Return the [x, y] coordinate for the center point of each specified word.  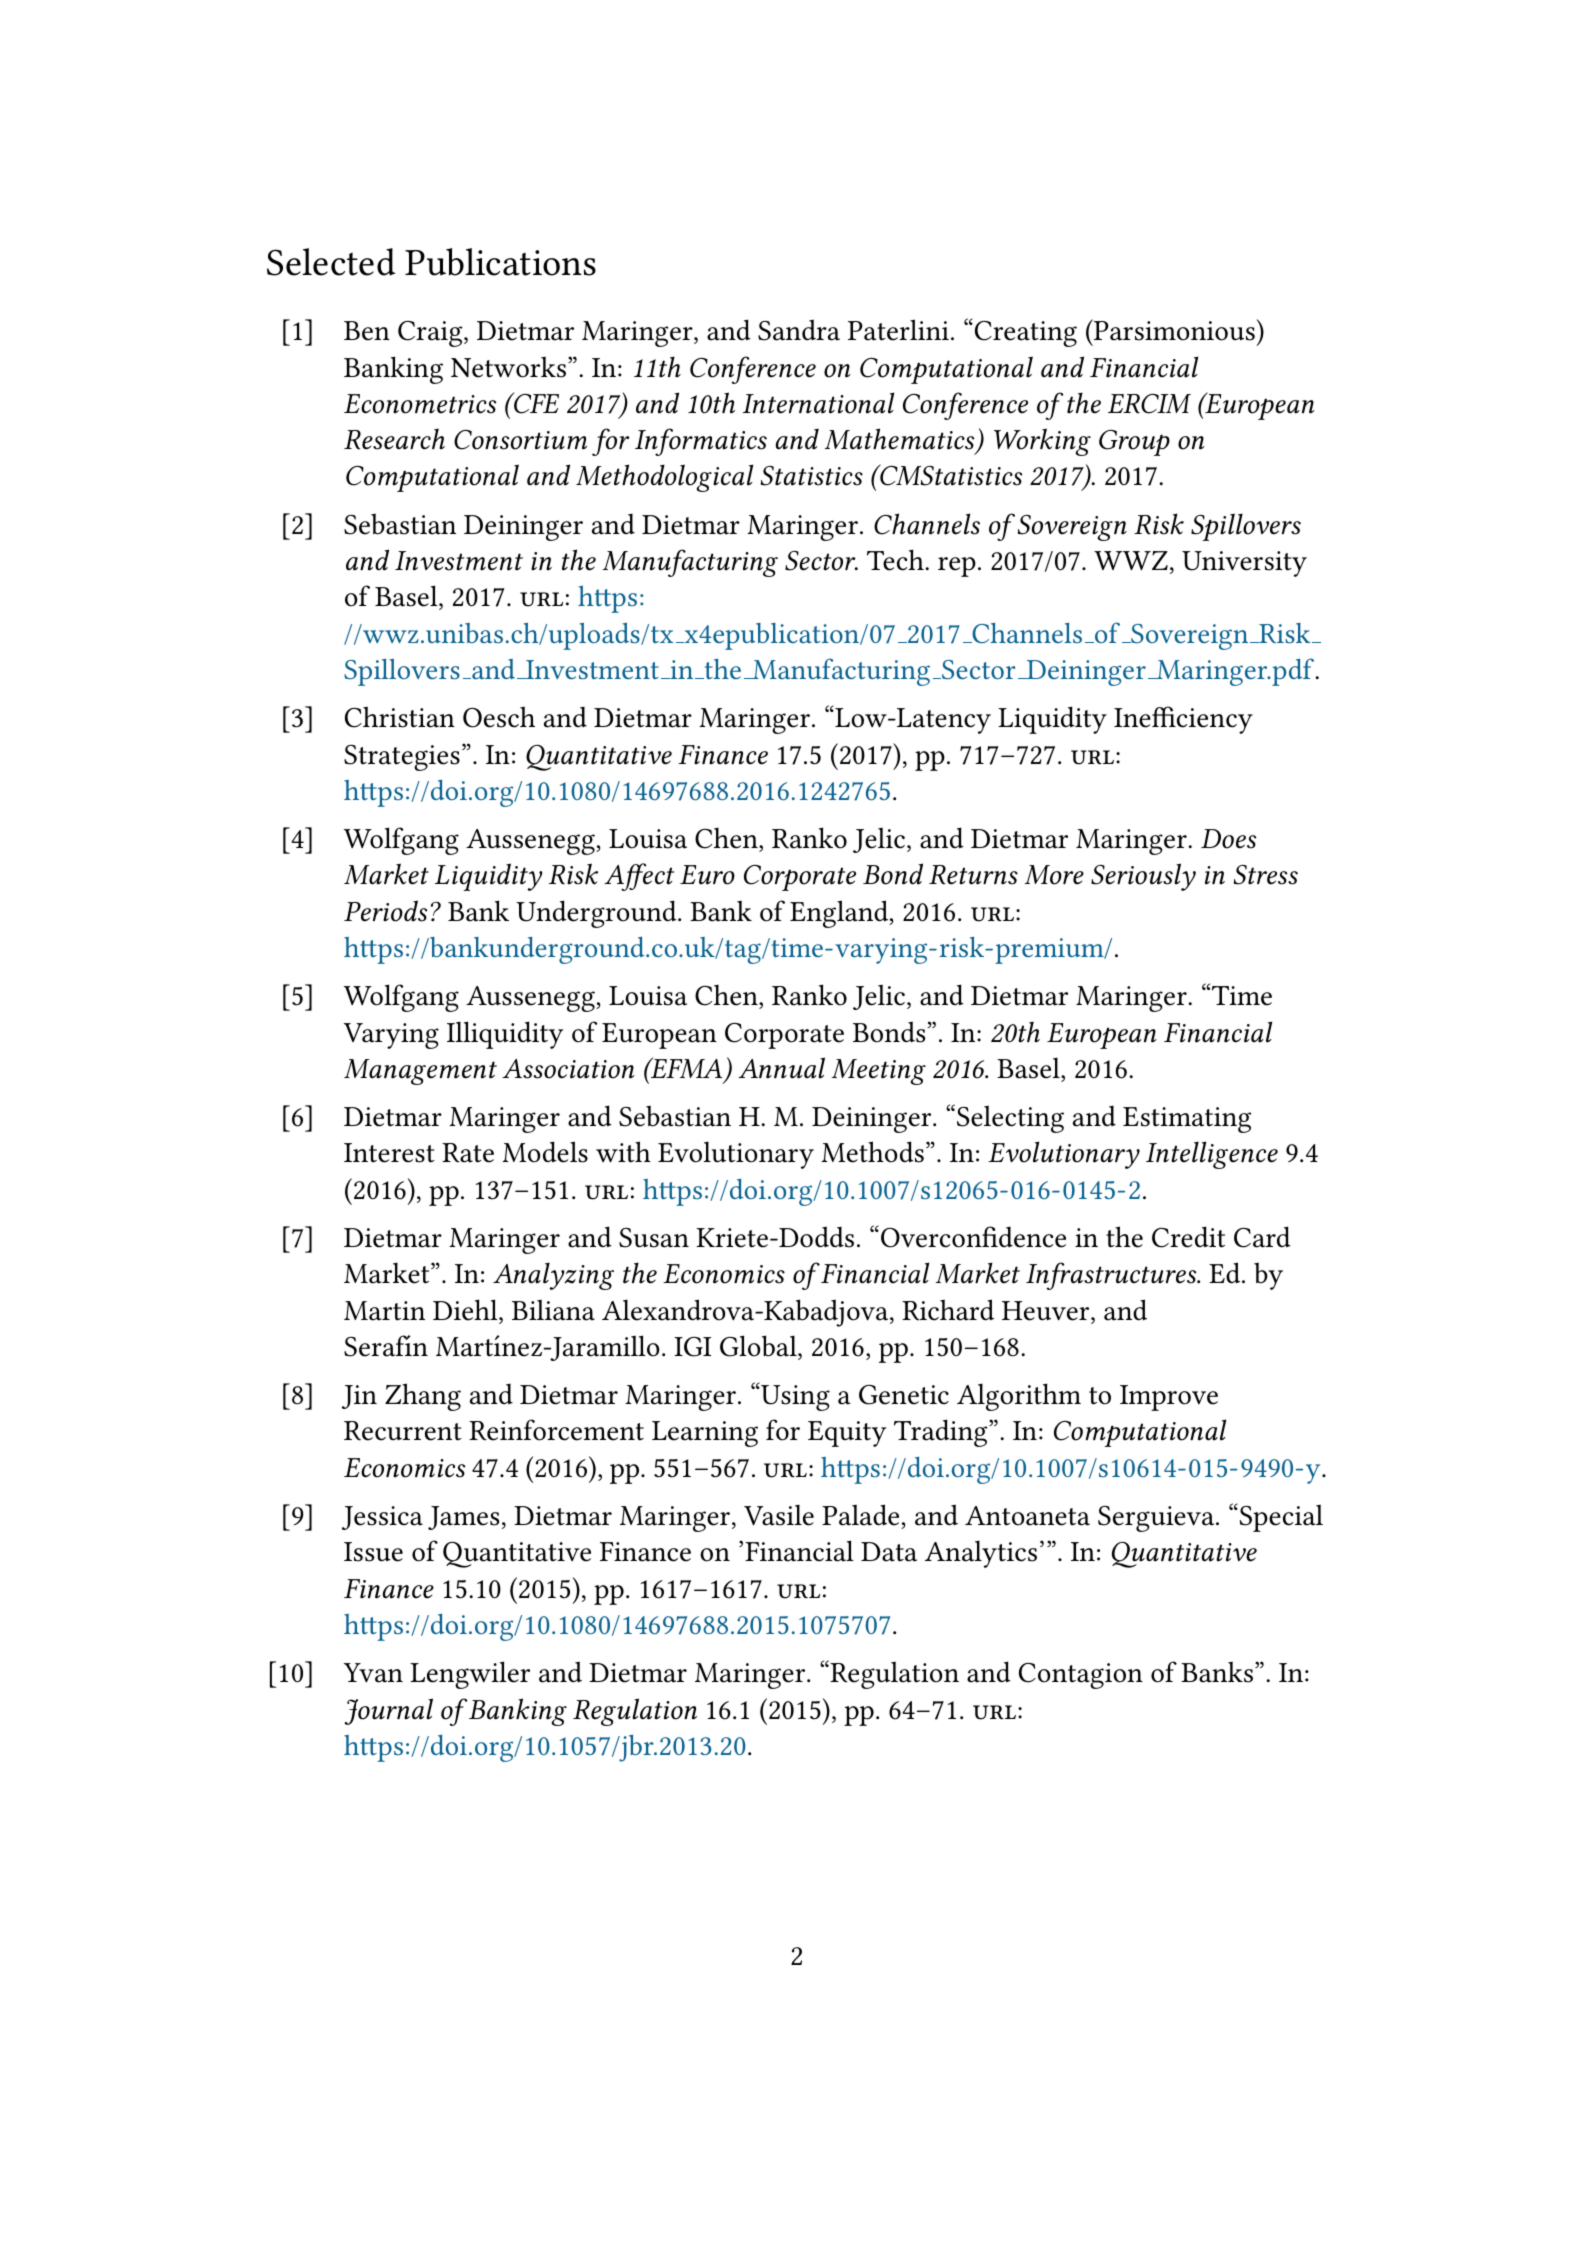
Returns [973, 875]
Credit [1188, 1237]
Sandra [799, 330]
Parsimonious [1173, 331]
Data [889, 1552]
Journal [388, 1711]
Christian [400, 717]
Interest [389, 1153]
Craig [431, 334]
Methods [872, 1152]
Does [1228, 839]
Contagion [1081, 1676]
